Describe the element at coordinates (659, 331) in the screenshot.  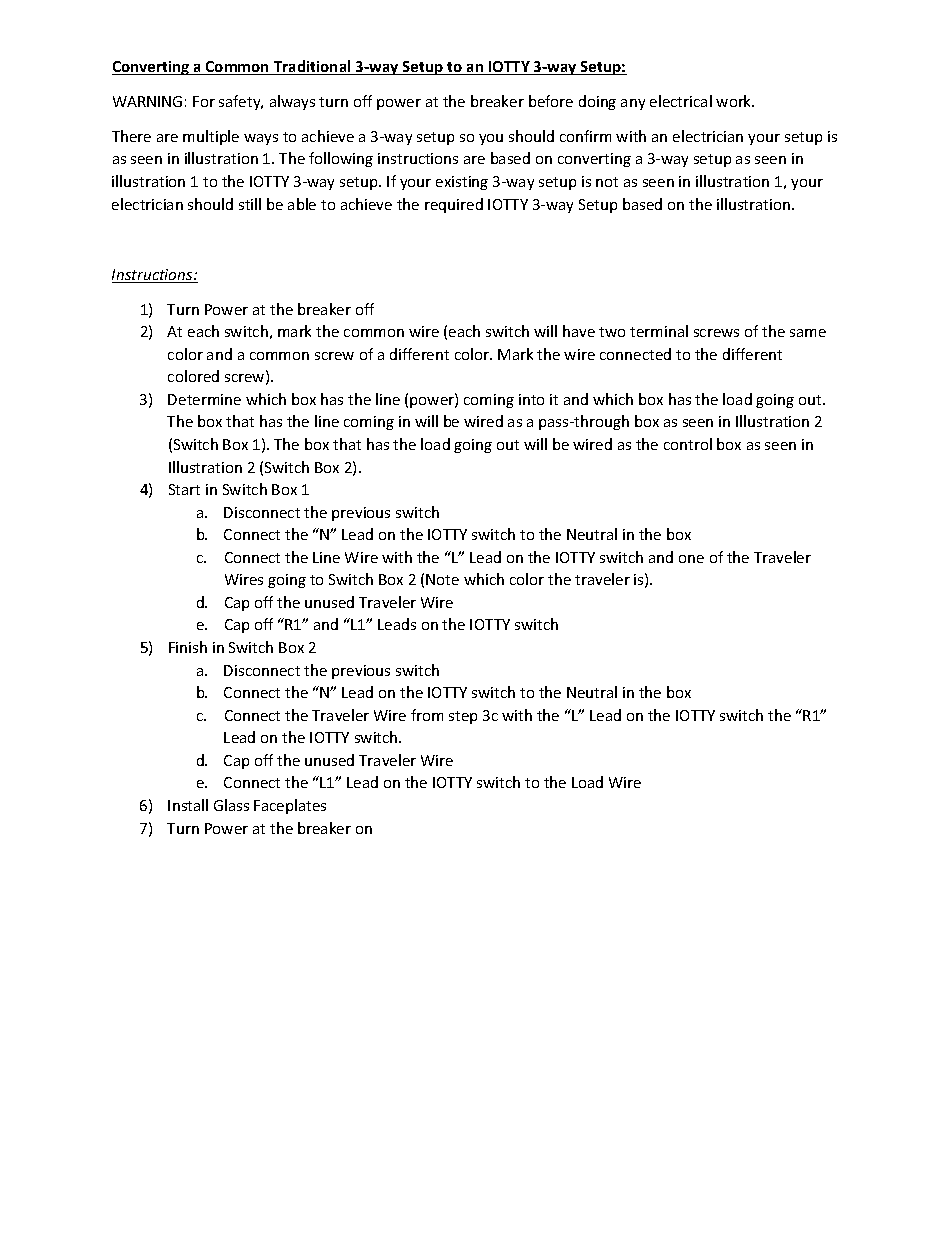
I see `terminal` at that location.
